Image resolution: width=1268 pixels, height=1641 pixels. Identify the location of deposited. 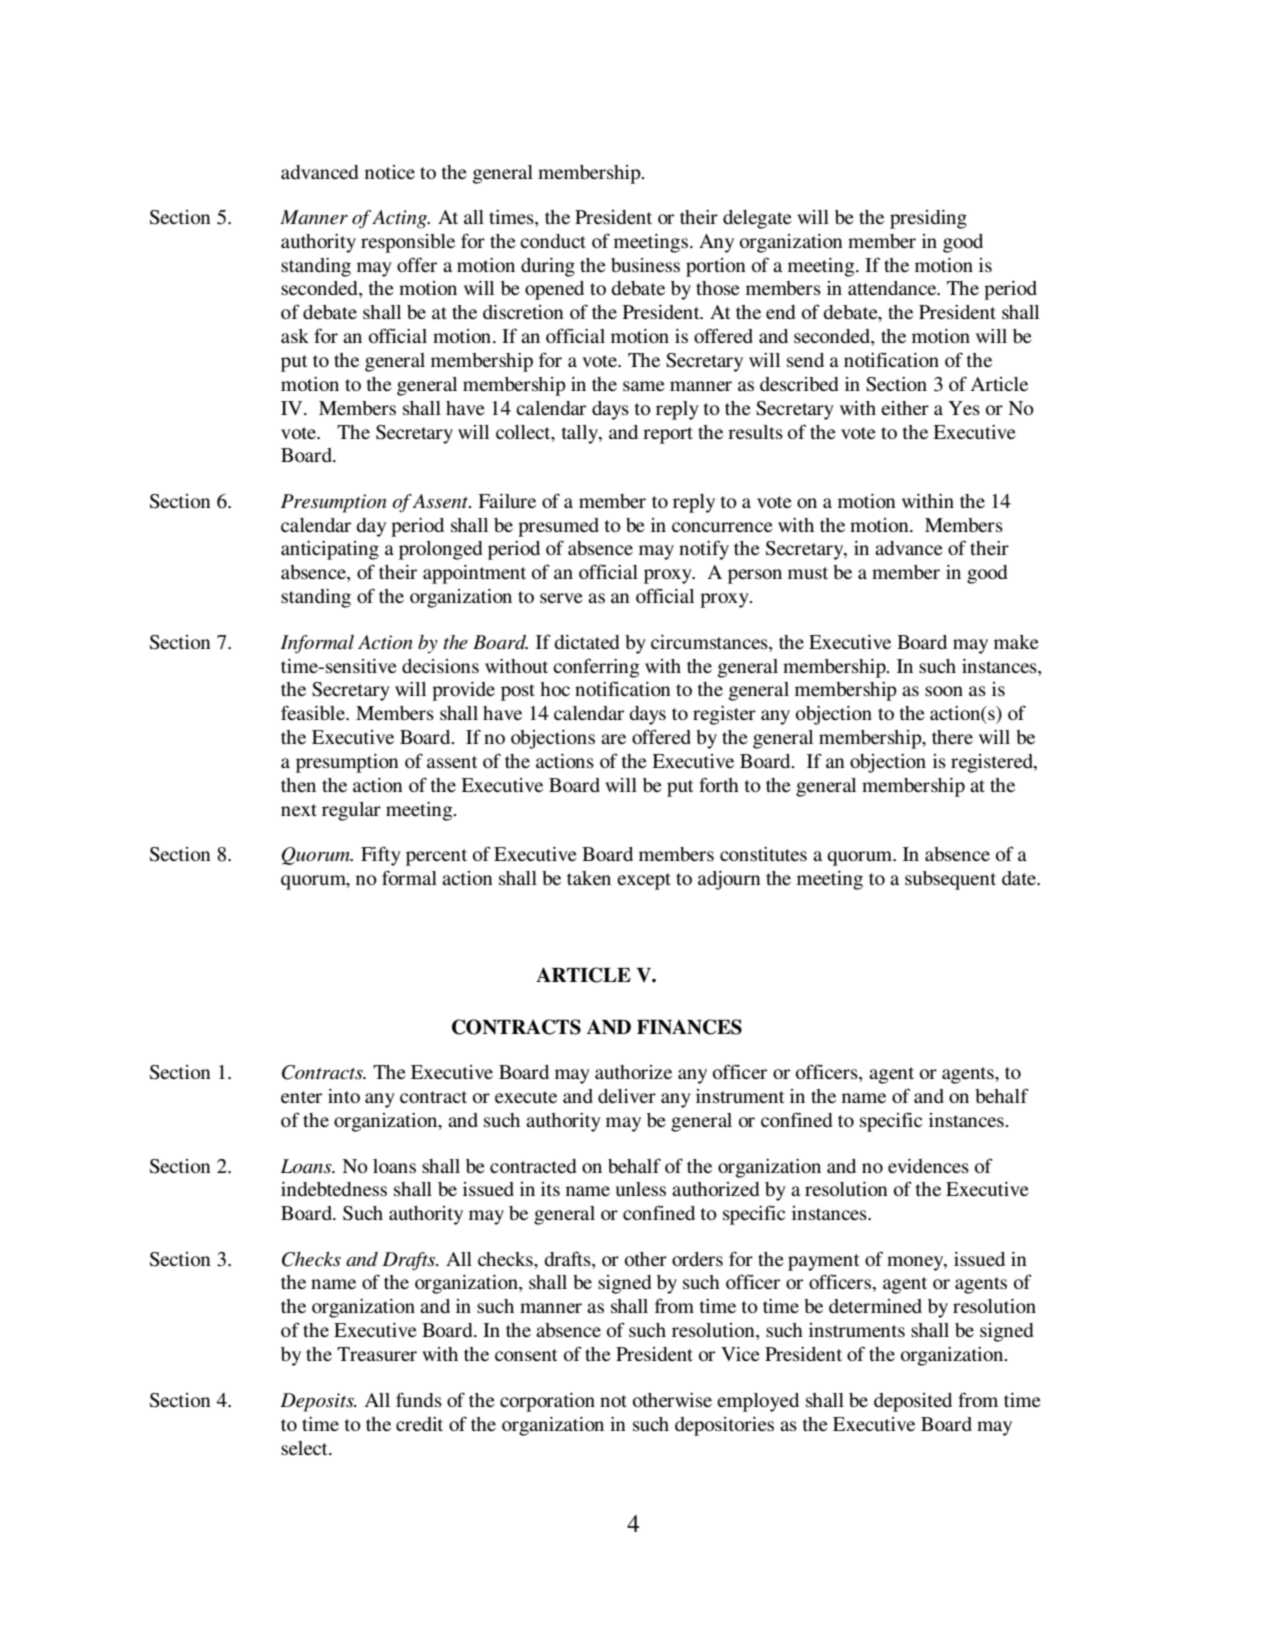
(913, 1402).
